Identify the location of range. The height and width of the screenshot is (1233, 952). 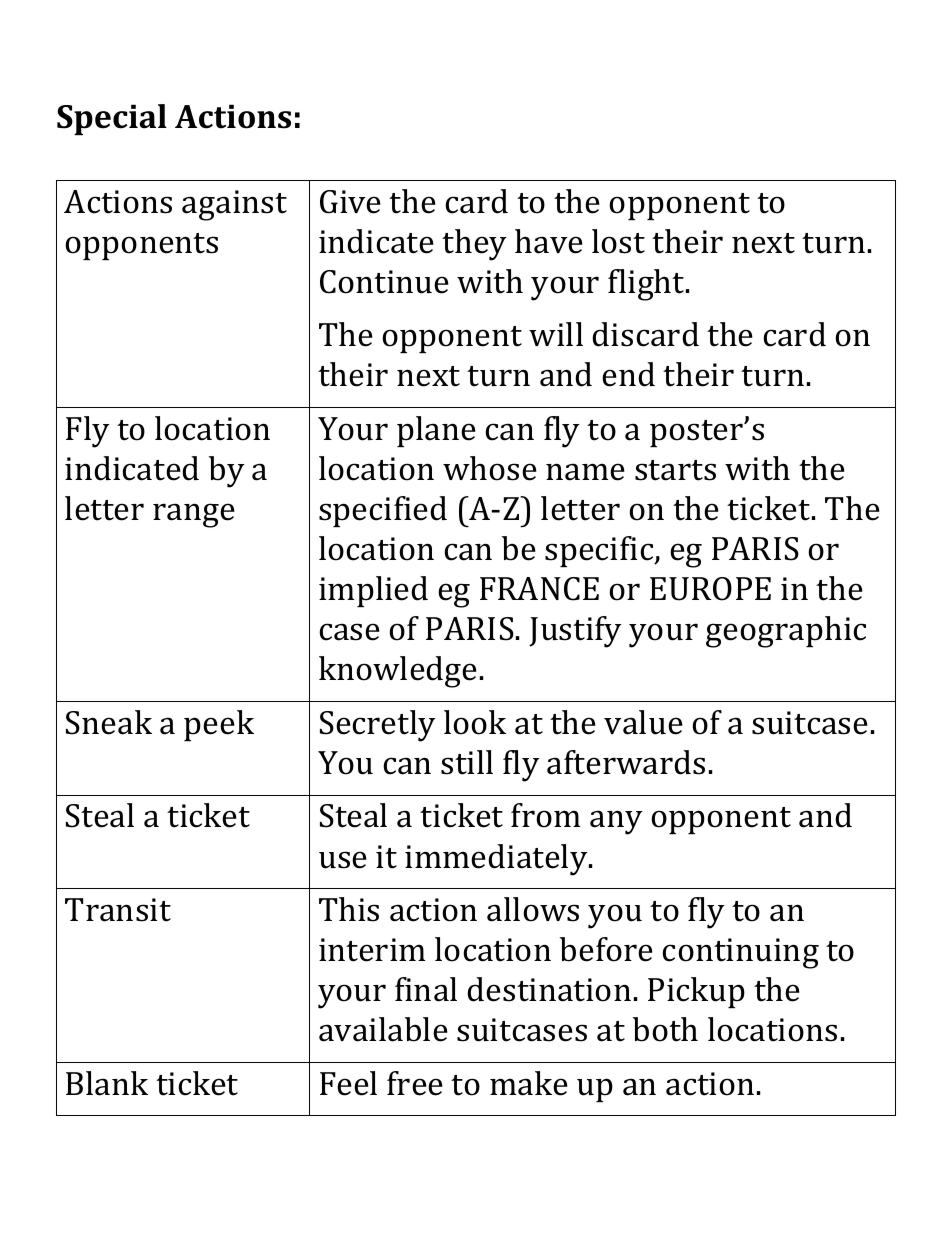
(194, 515).
